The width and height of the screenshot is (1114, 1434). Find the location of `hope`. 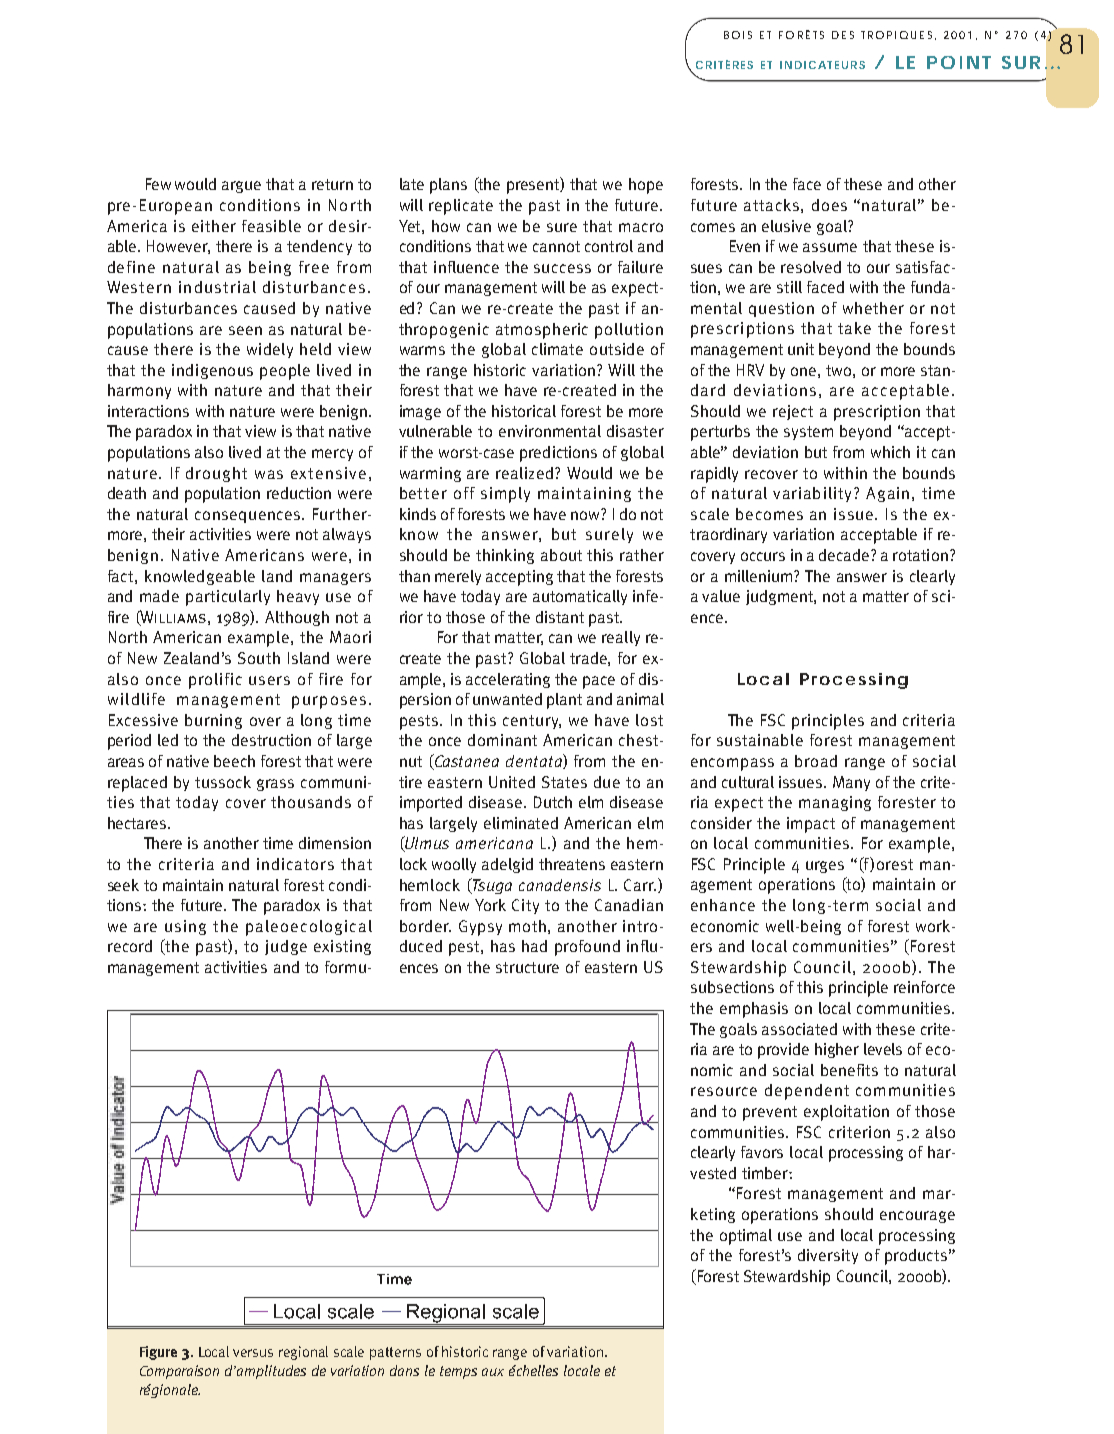

hope is located at coordinates (646, 186).
